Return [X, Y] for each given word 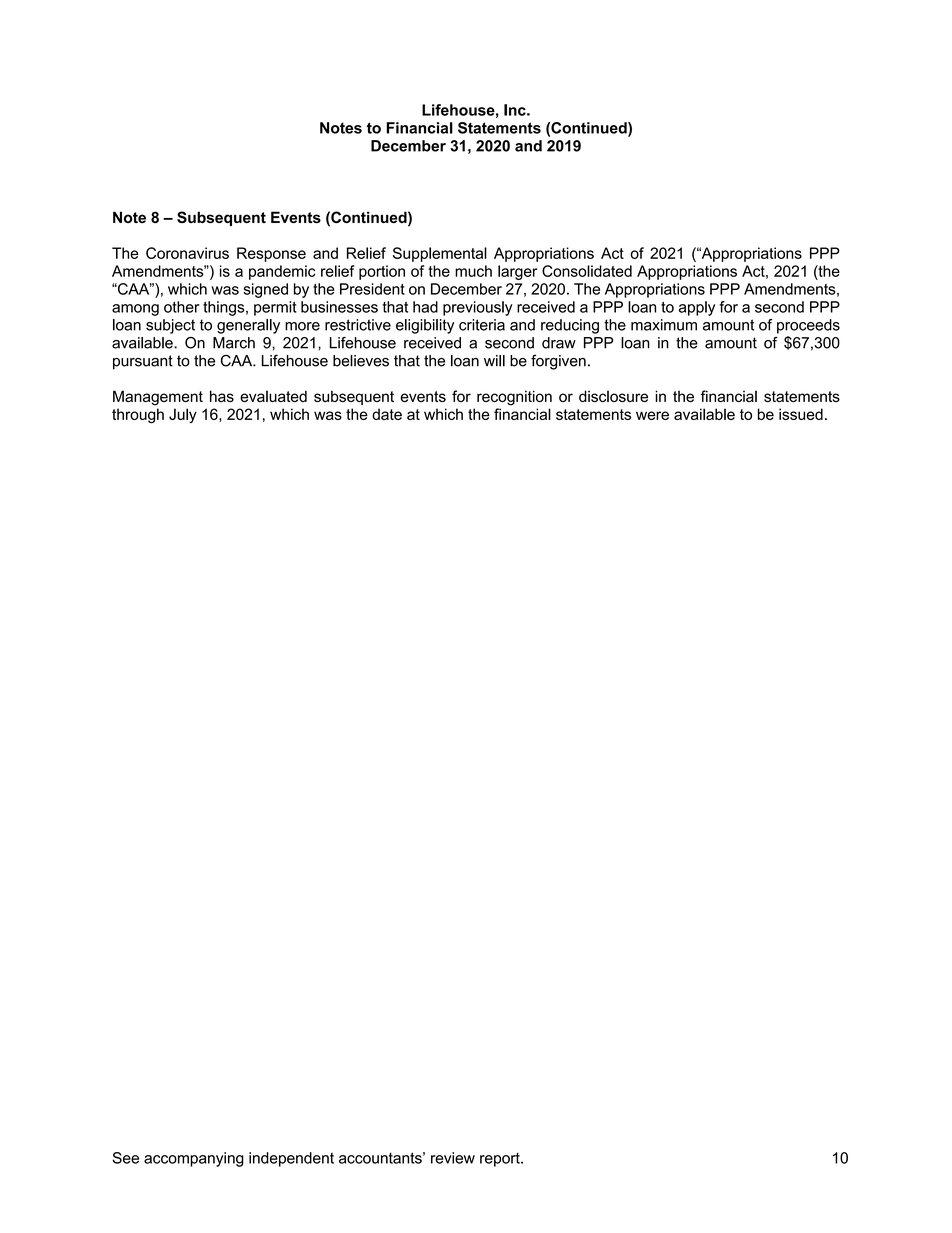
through [138, 416]
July [183, 415]
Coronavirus [187, 253]
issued [801, 414]
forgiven [558, 362]
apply [697, 308]
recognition [514, 398]
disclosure [613, 396]
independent [291, 1159]
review [453, 1158]
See [125, 1158]
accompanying [194, 1159]
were [652, 415]
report [501, 1160]
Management [158, 398]
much [473, 271]
